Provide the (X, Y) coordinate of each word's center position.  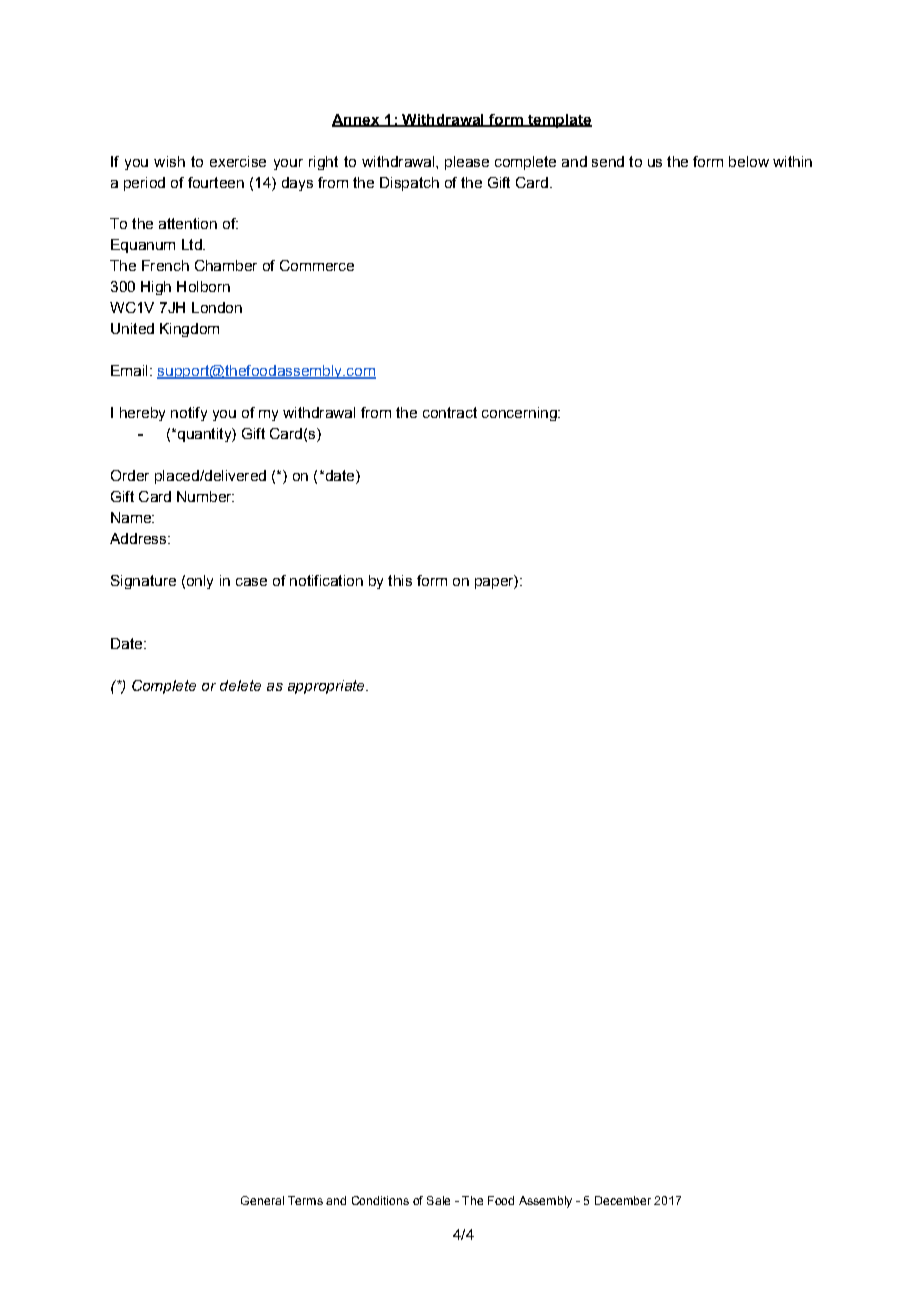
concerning (520, 414)
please (467, 163)
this (400, 580)
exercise (238, 161)
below (749, 161)
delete (240, 685)
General (262, 1200)
